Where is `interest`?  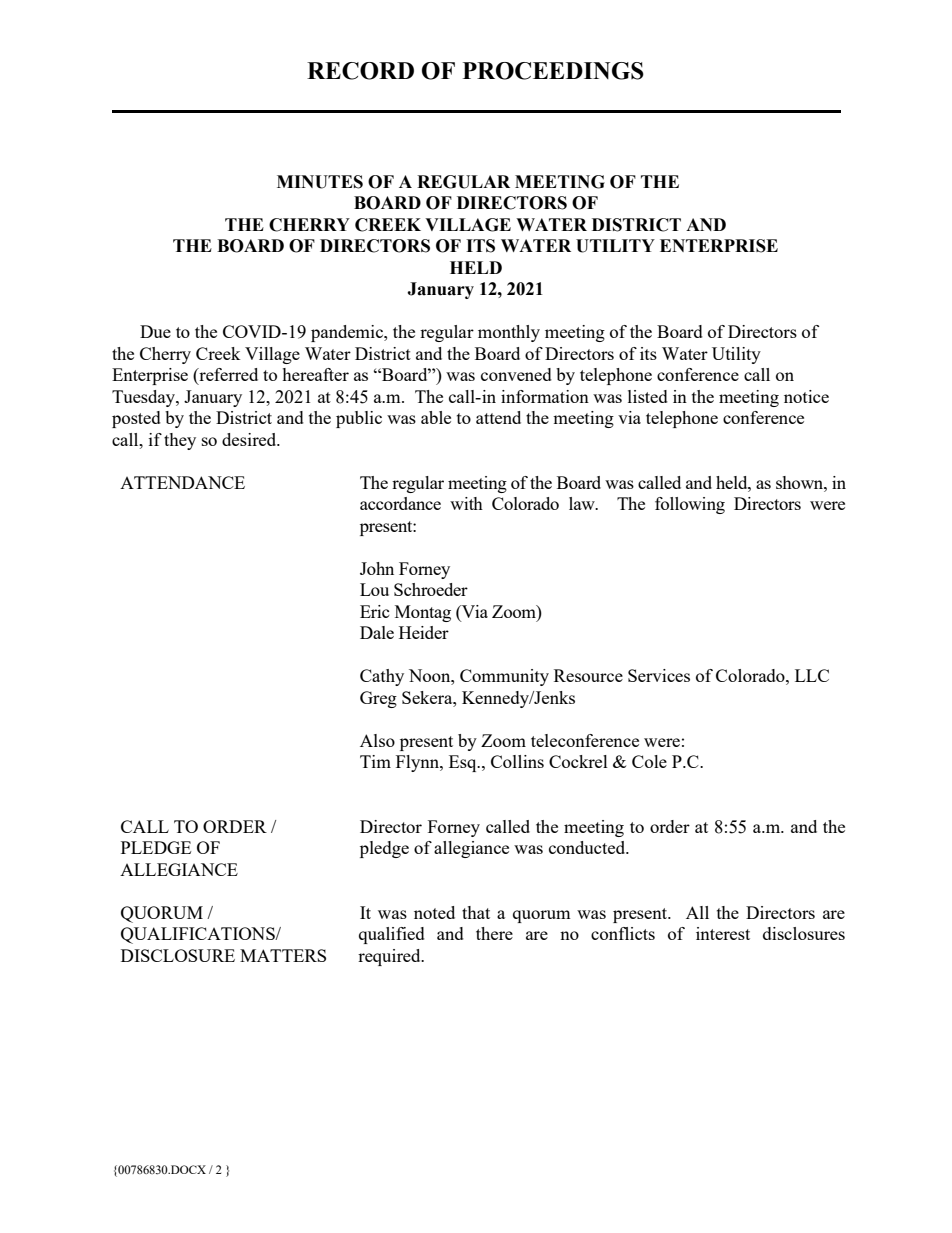 interest is located at coordinates (723, 933).
